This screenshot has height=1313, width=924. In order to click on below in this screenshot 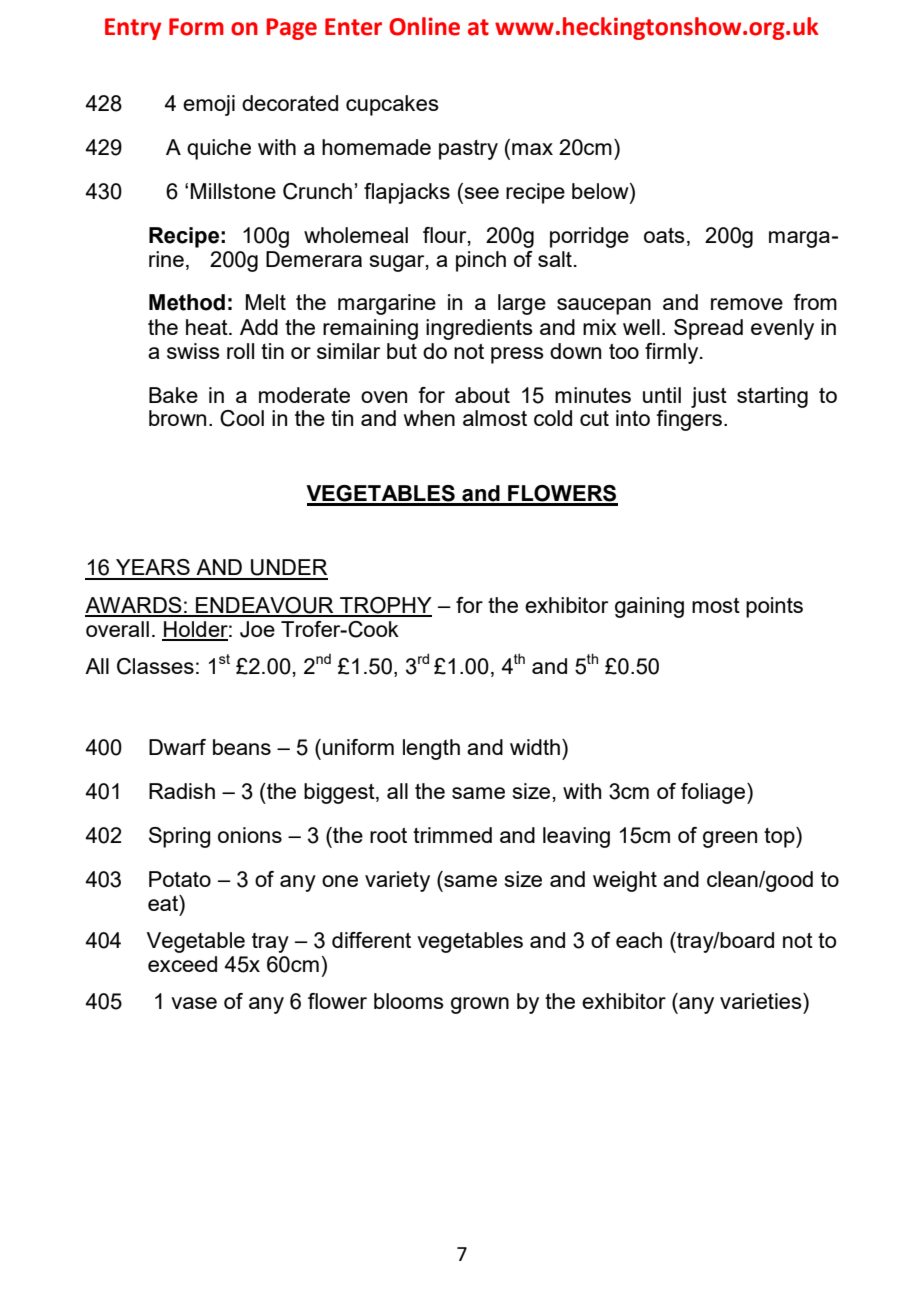, I will do `click(601, 192)`.
